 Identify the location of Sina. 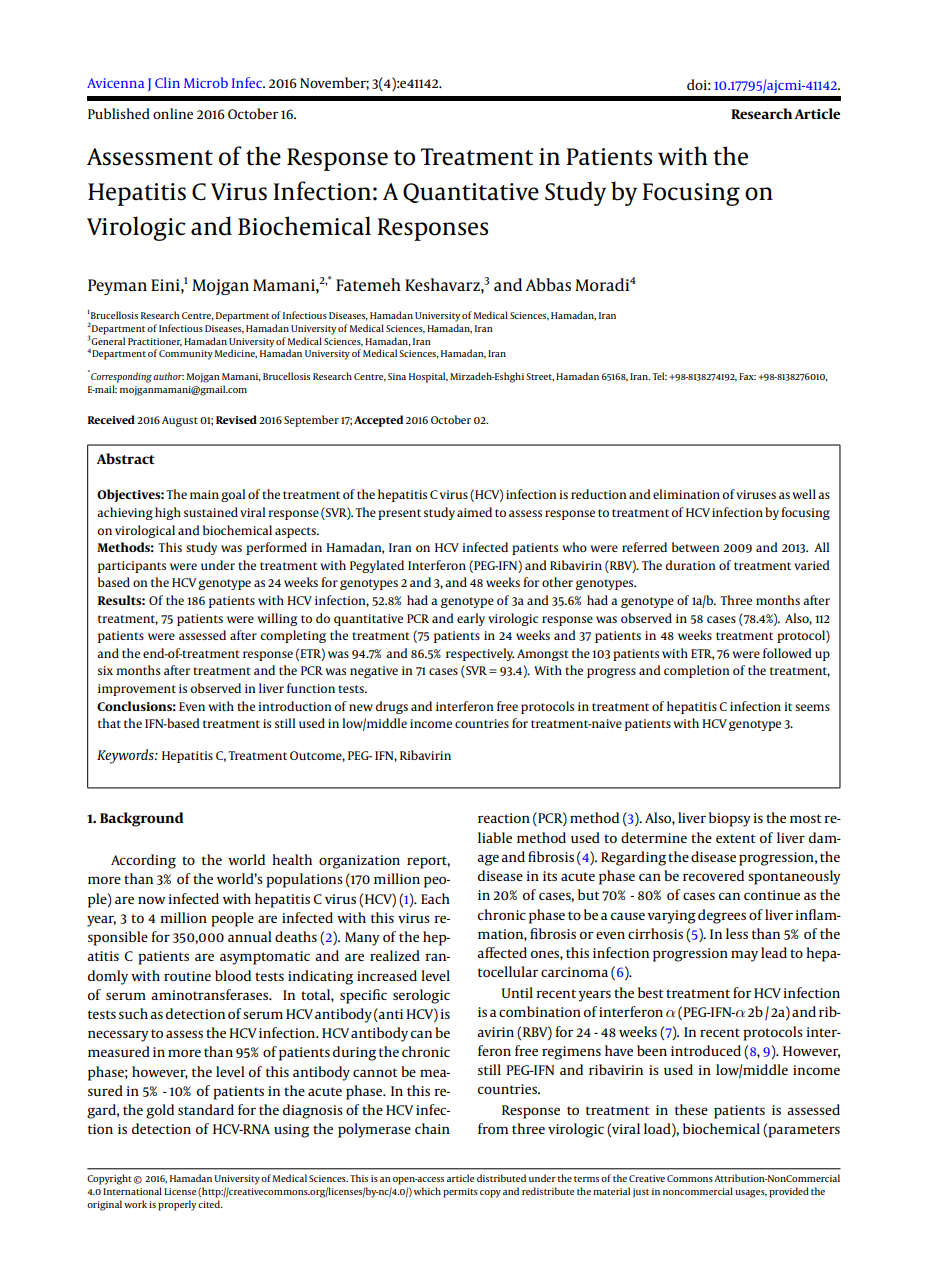
(397, 376).
